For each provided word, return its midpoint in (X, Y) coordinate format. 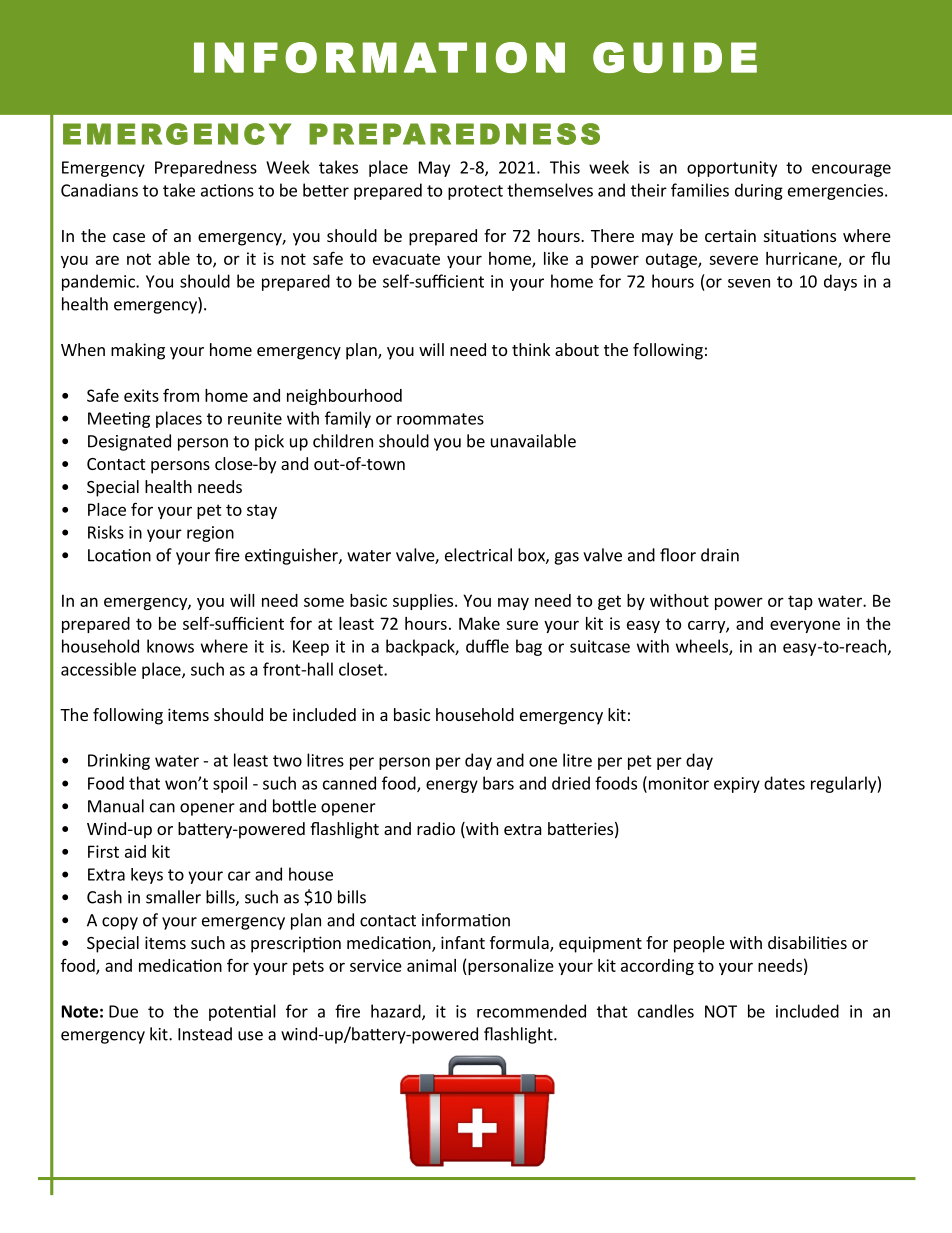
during (759, 191)
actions (227, 190)
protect (475, 192)
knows (170, 646)
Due (123, 1011)
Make (479, 623)
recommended (531, 1011)
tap (800, 602)
